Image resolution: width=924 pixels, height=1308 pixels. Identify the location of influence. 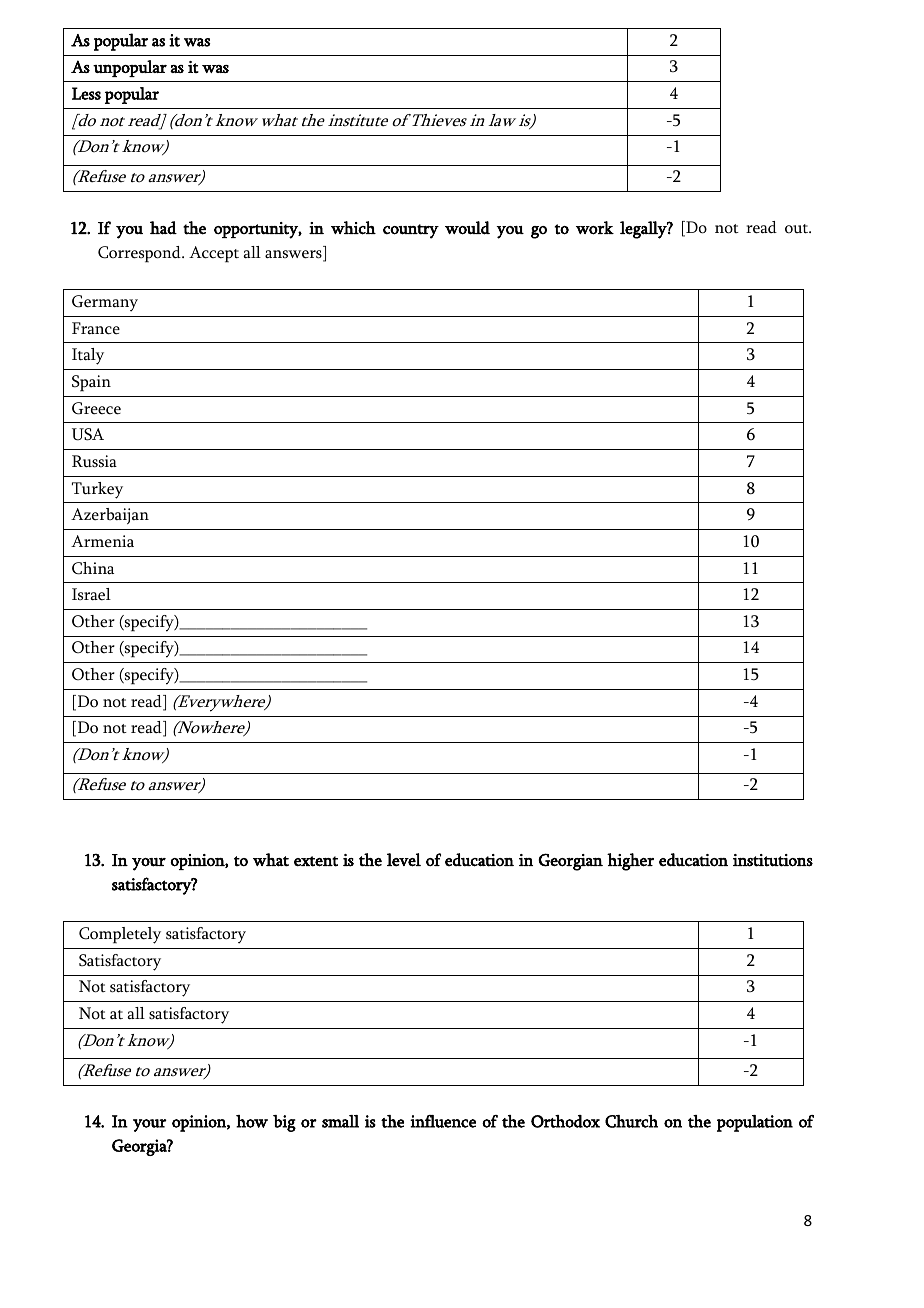
(443, 1121).
